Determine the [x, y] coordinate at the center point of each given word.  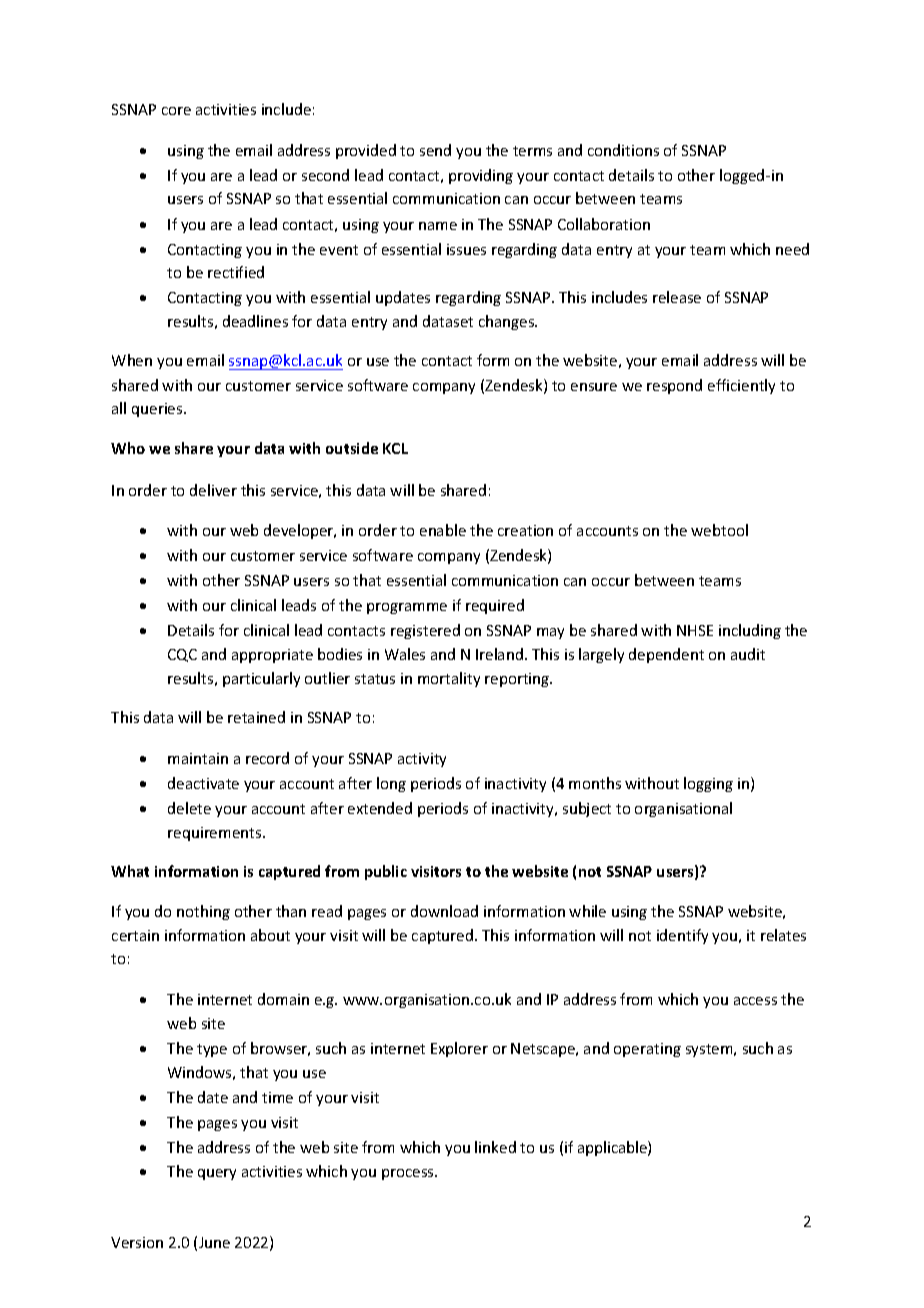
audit [748, 654]
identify [682, 936]
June [214, 1242]
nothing [203, 912]
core [176, 111]
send [435, 150]
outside [352, 448]
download [444, 911]
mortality [449, 679]
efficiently [741, 386]
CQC [182, 655]
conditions [623, 150]
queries [158, 410]
